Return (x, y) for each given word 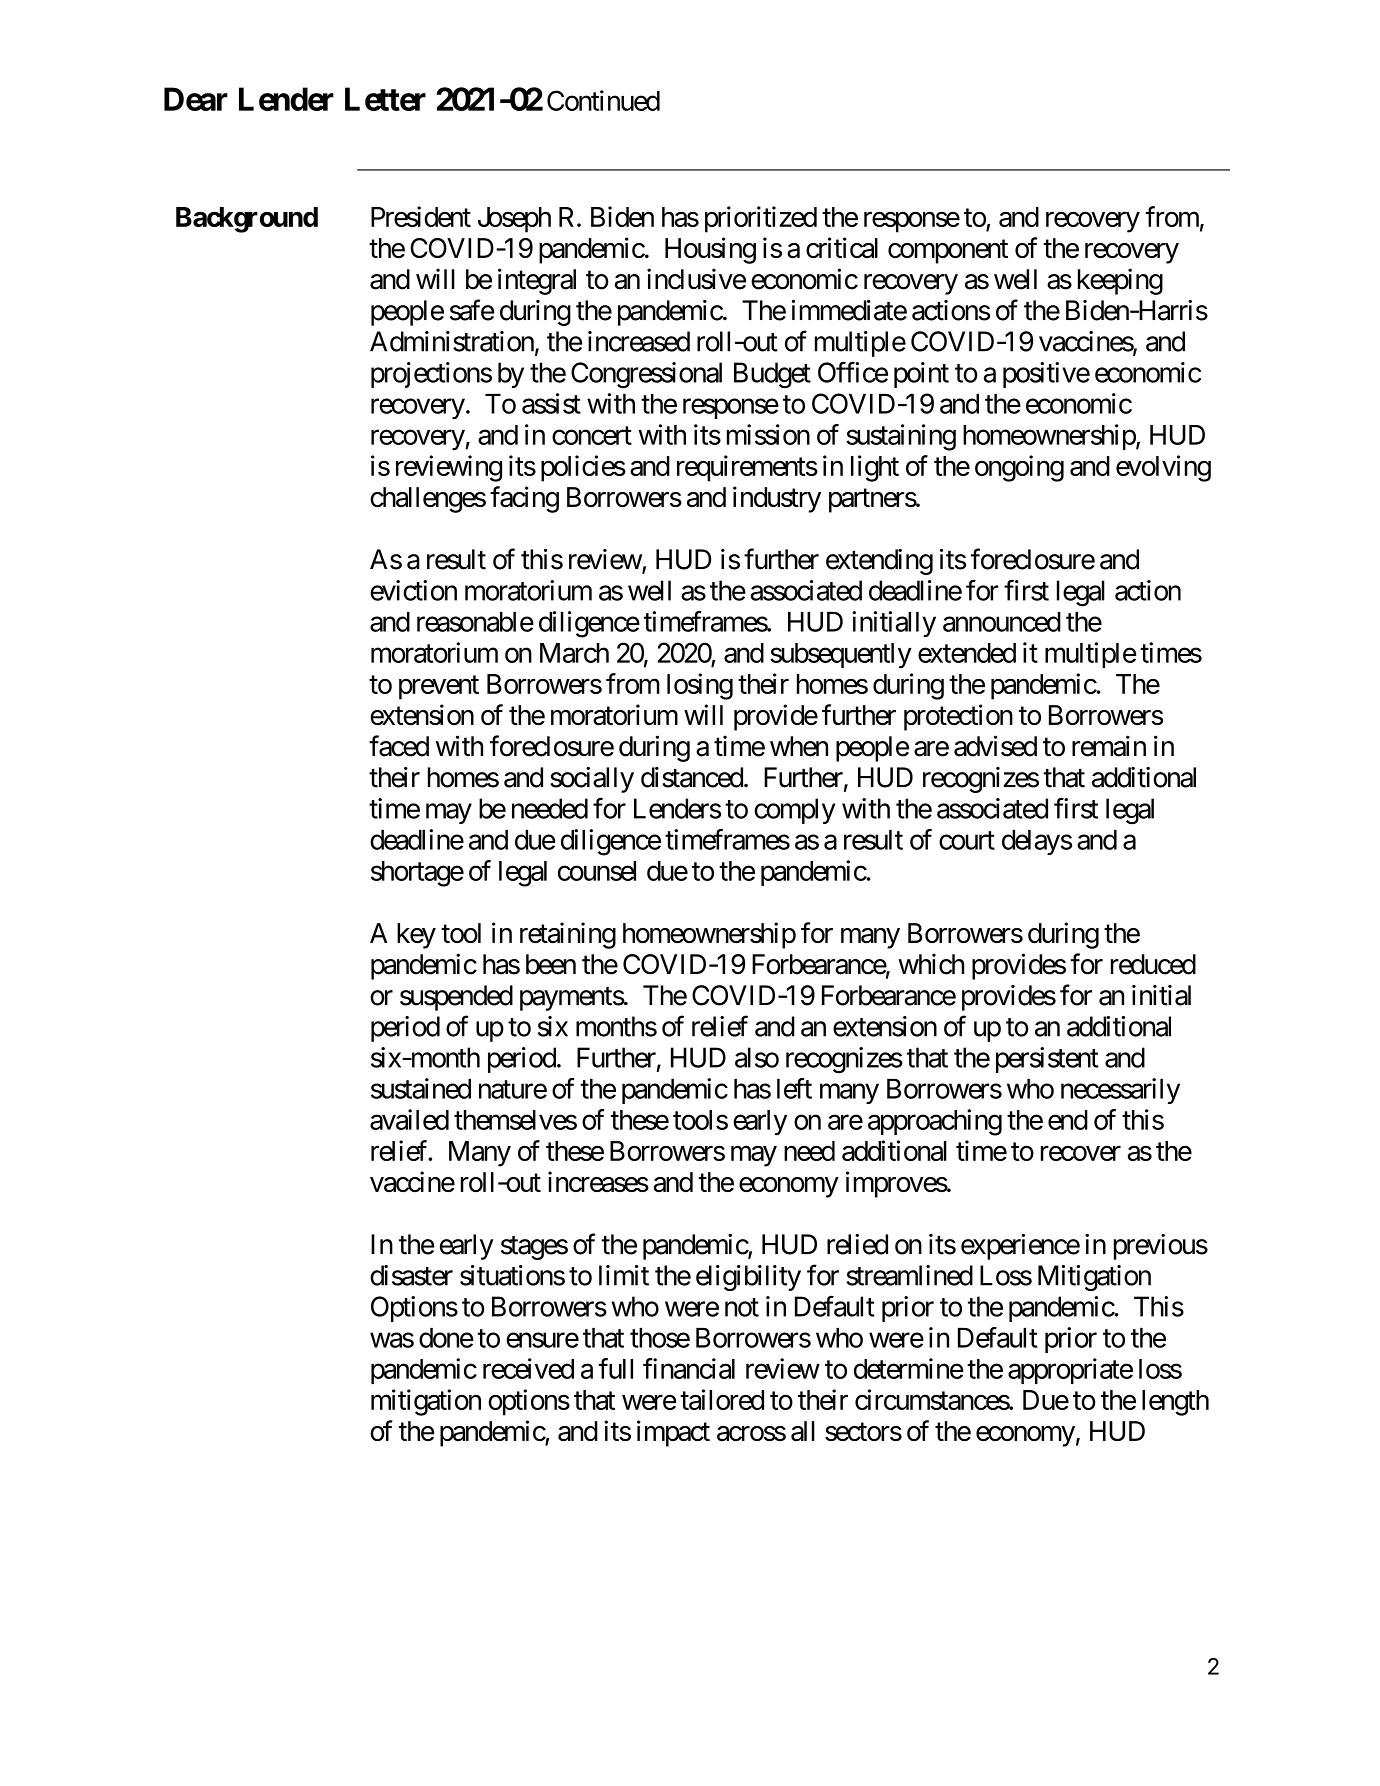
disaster (411, 1275)
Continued (603, 100)
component (948, 252)
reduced (1153, 964)
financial (689, 1368)
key (416, 936)
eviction (413, 590)
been (551, 964)
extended (967, 653)
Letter (385, 99)
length (1175, 1403)
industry (777, 499)
